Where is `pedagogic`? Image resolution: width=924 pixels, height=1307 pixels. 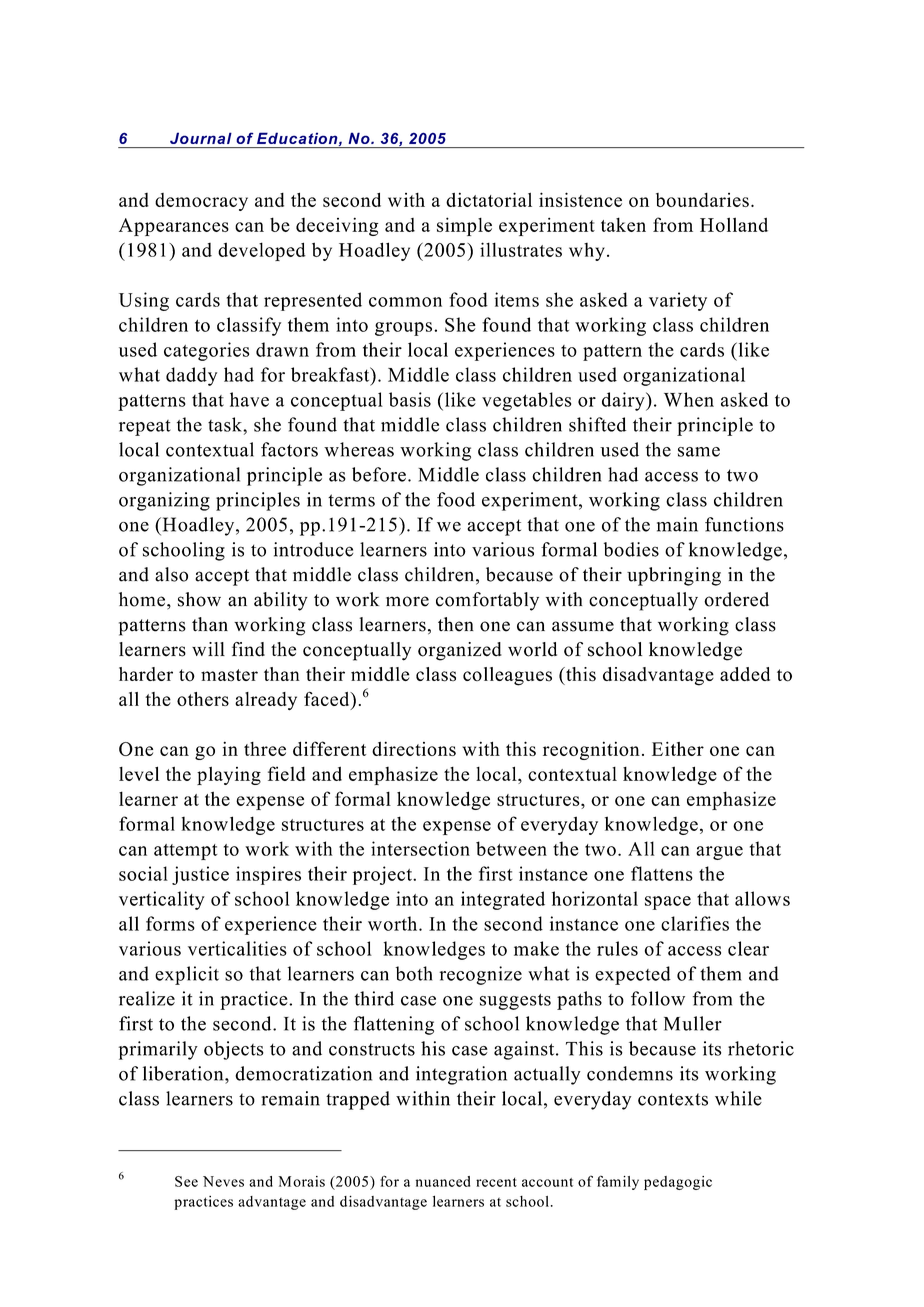 pedagogic is located at coordinates (678, 1183).
